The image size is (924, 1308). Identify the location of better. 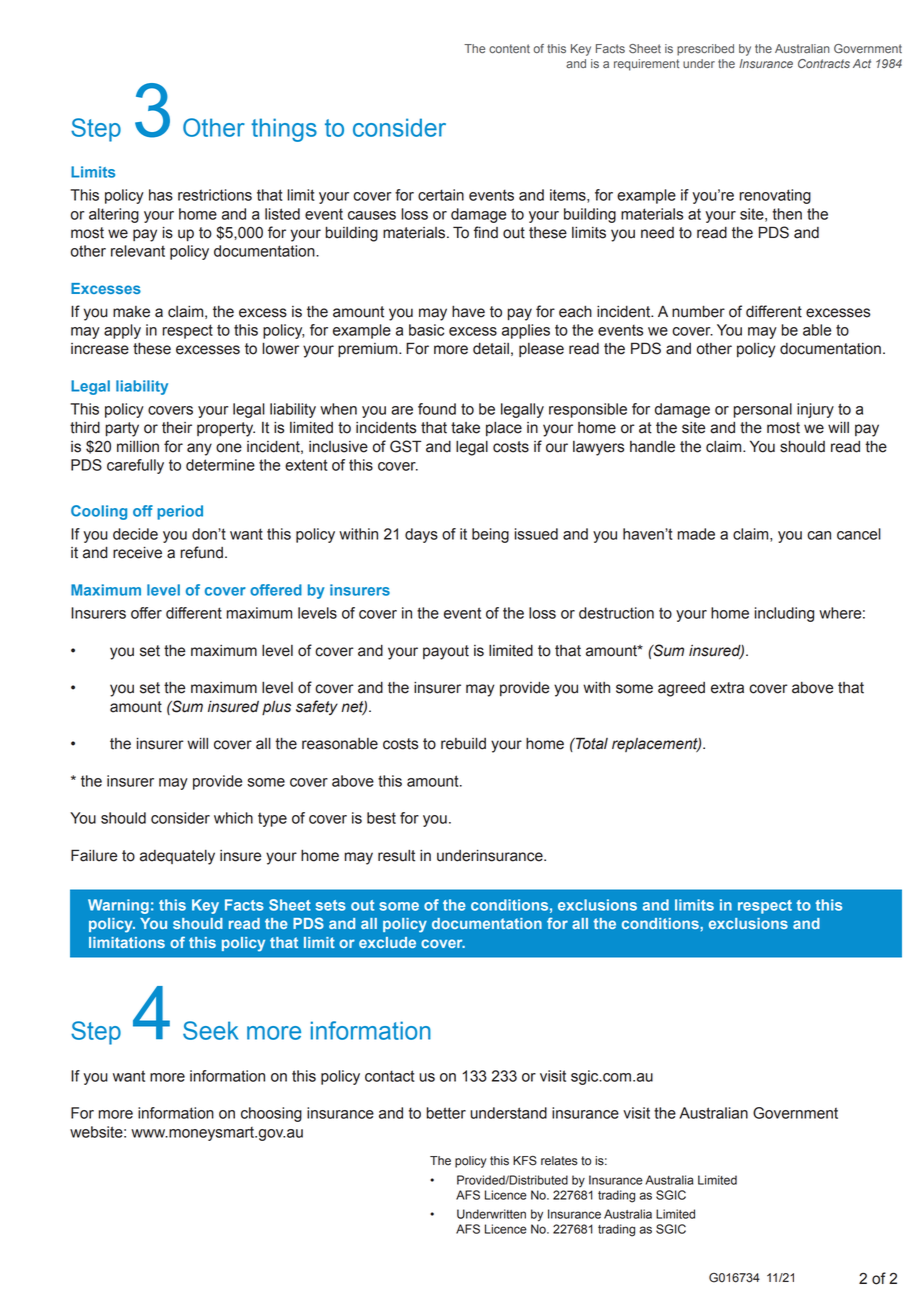
(446, 1113).
